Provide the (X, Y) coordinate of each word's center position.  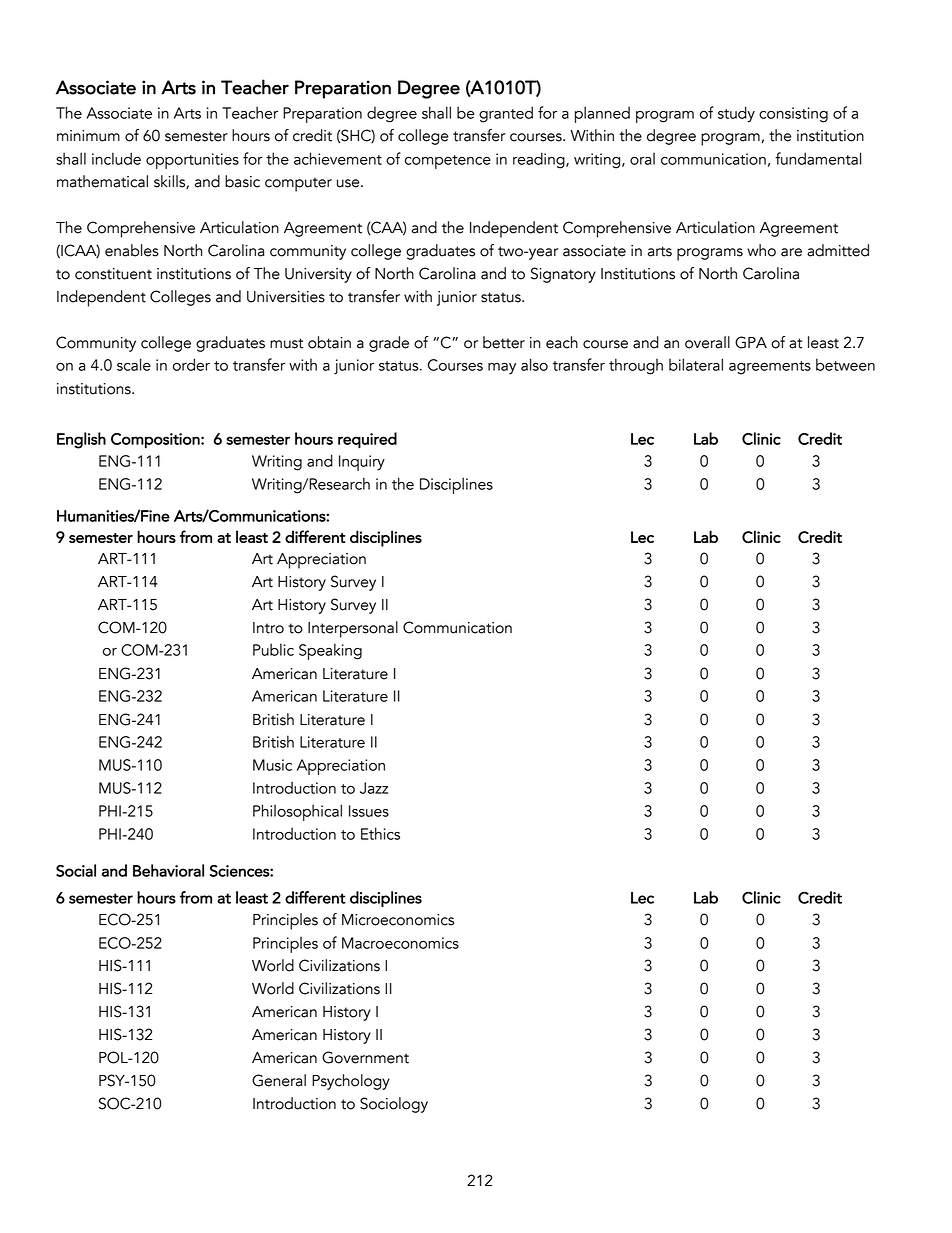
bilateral (696, 364)
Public (273, 649)
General (279, 1080)
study (736, 114)
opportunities (192, 161)
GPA (751, 342)
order (191, 364)
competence (448, 162)
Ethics (380, 833)
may (502, 369)
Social (76, 870)
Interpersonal (353, 629)
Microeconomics (398, 920)
